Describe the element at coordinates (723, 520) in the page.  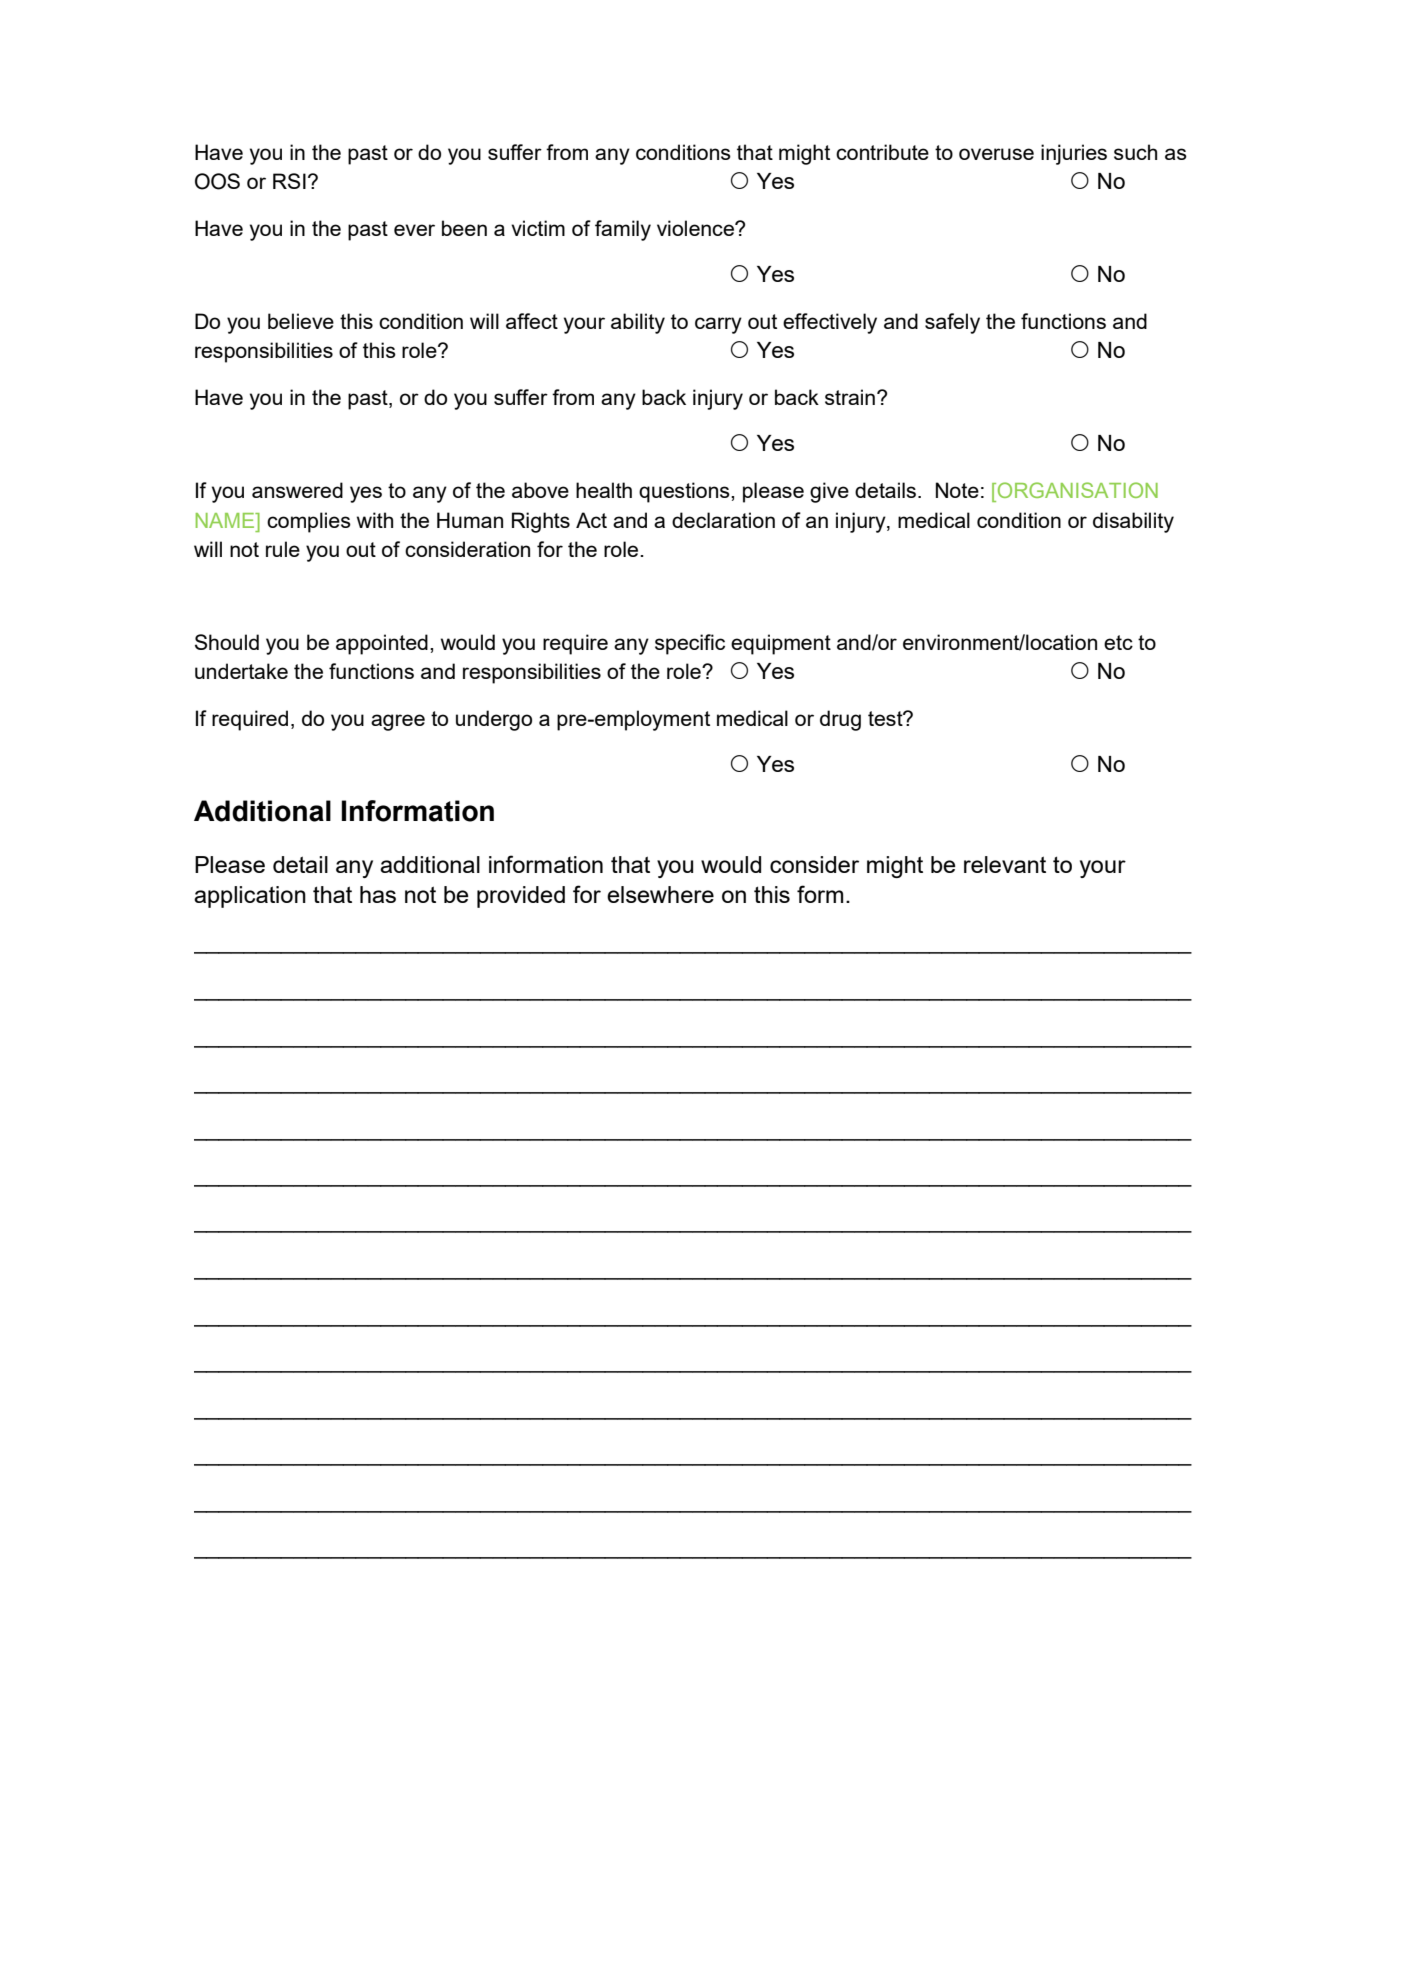
I see `declaration` at that location.
